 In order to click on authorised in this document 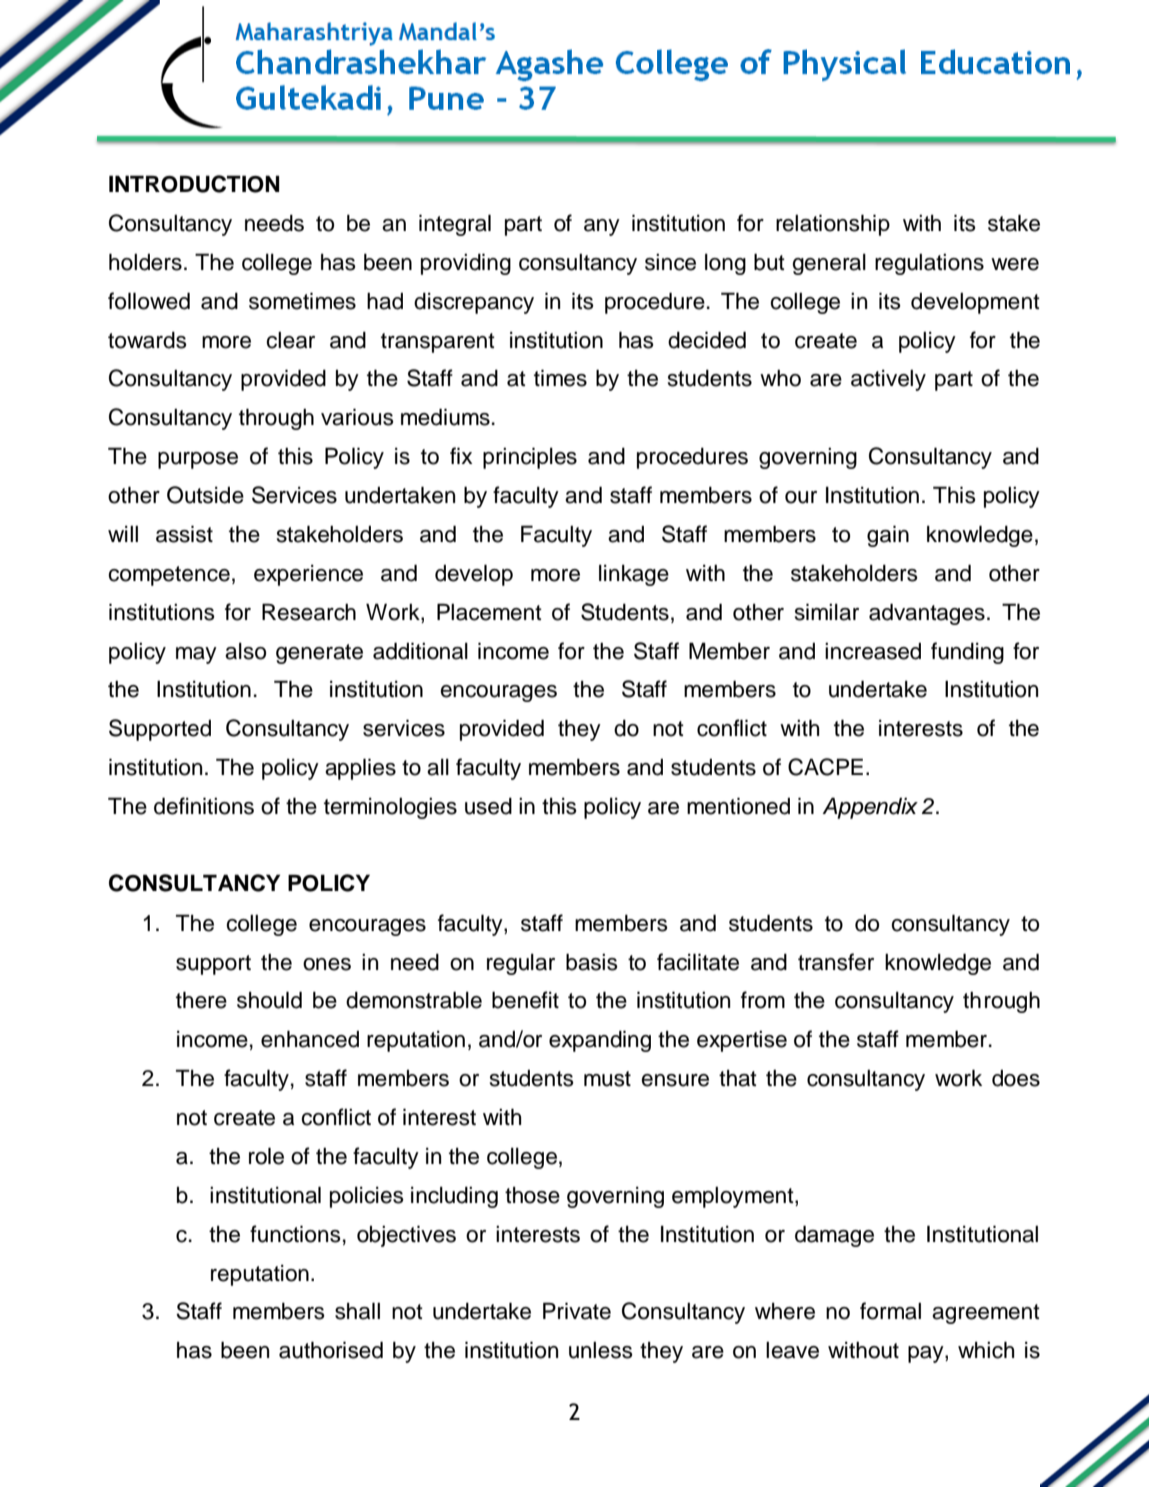, I will do `click(331, 1350)`.
